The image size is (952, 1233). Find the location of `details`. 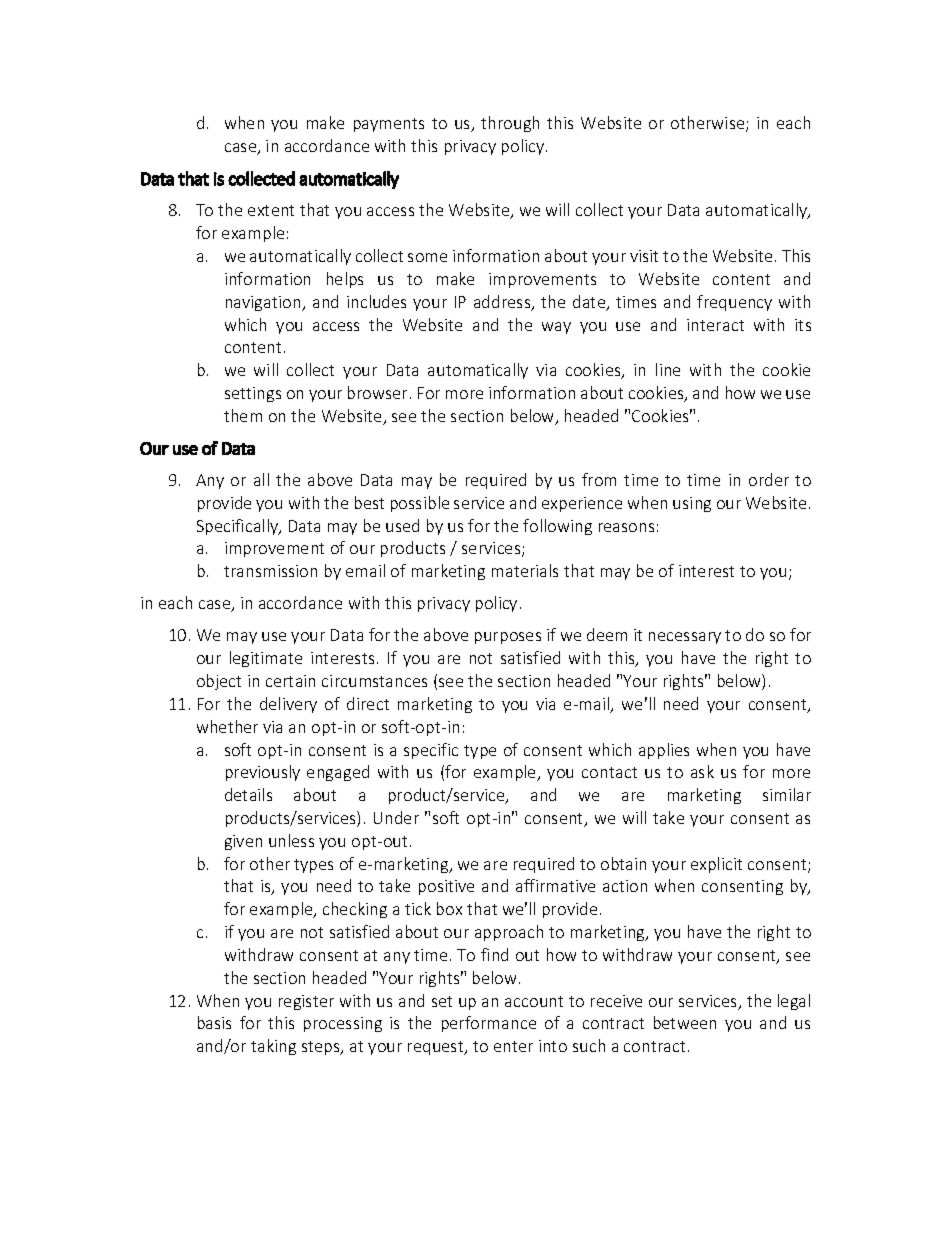

details is located at coordinates (248, 794).
